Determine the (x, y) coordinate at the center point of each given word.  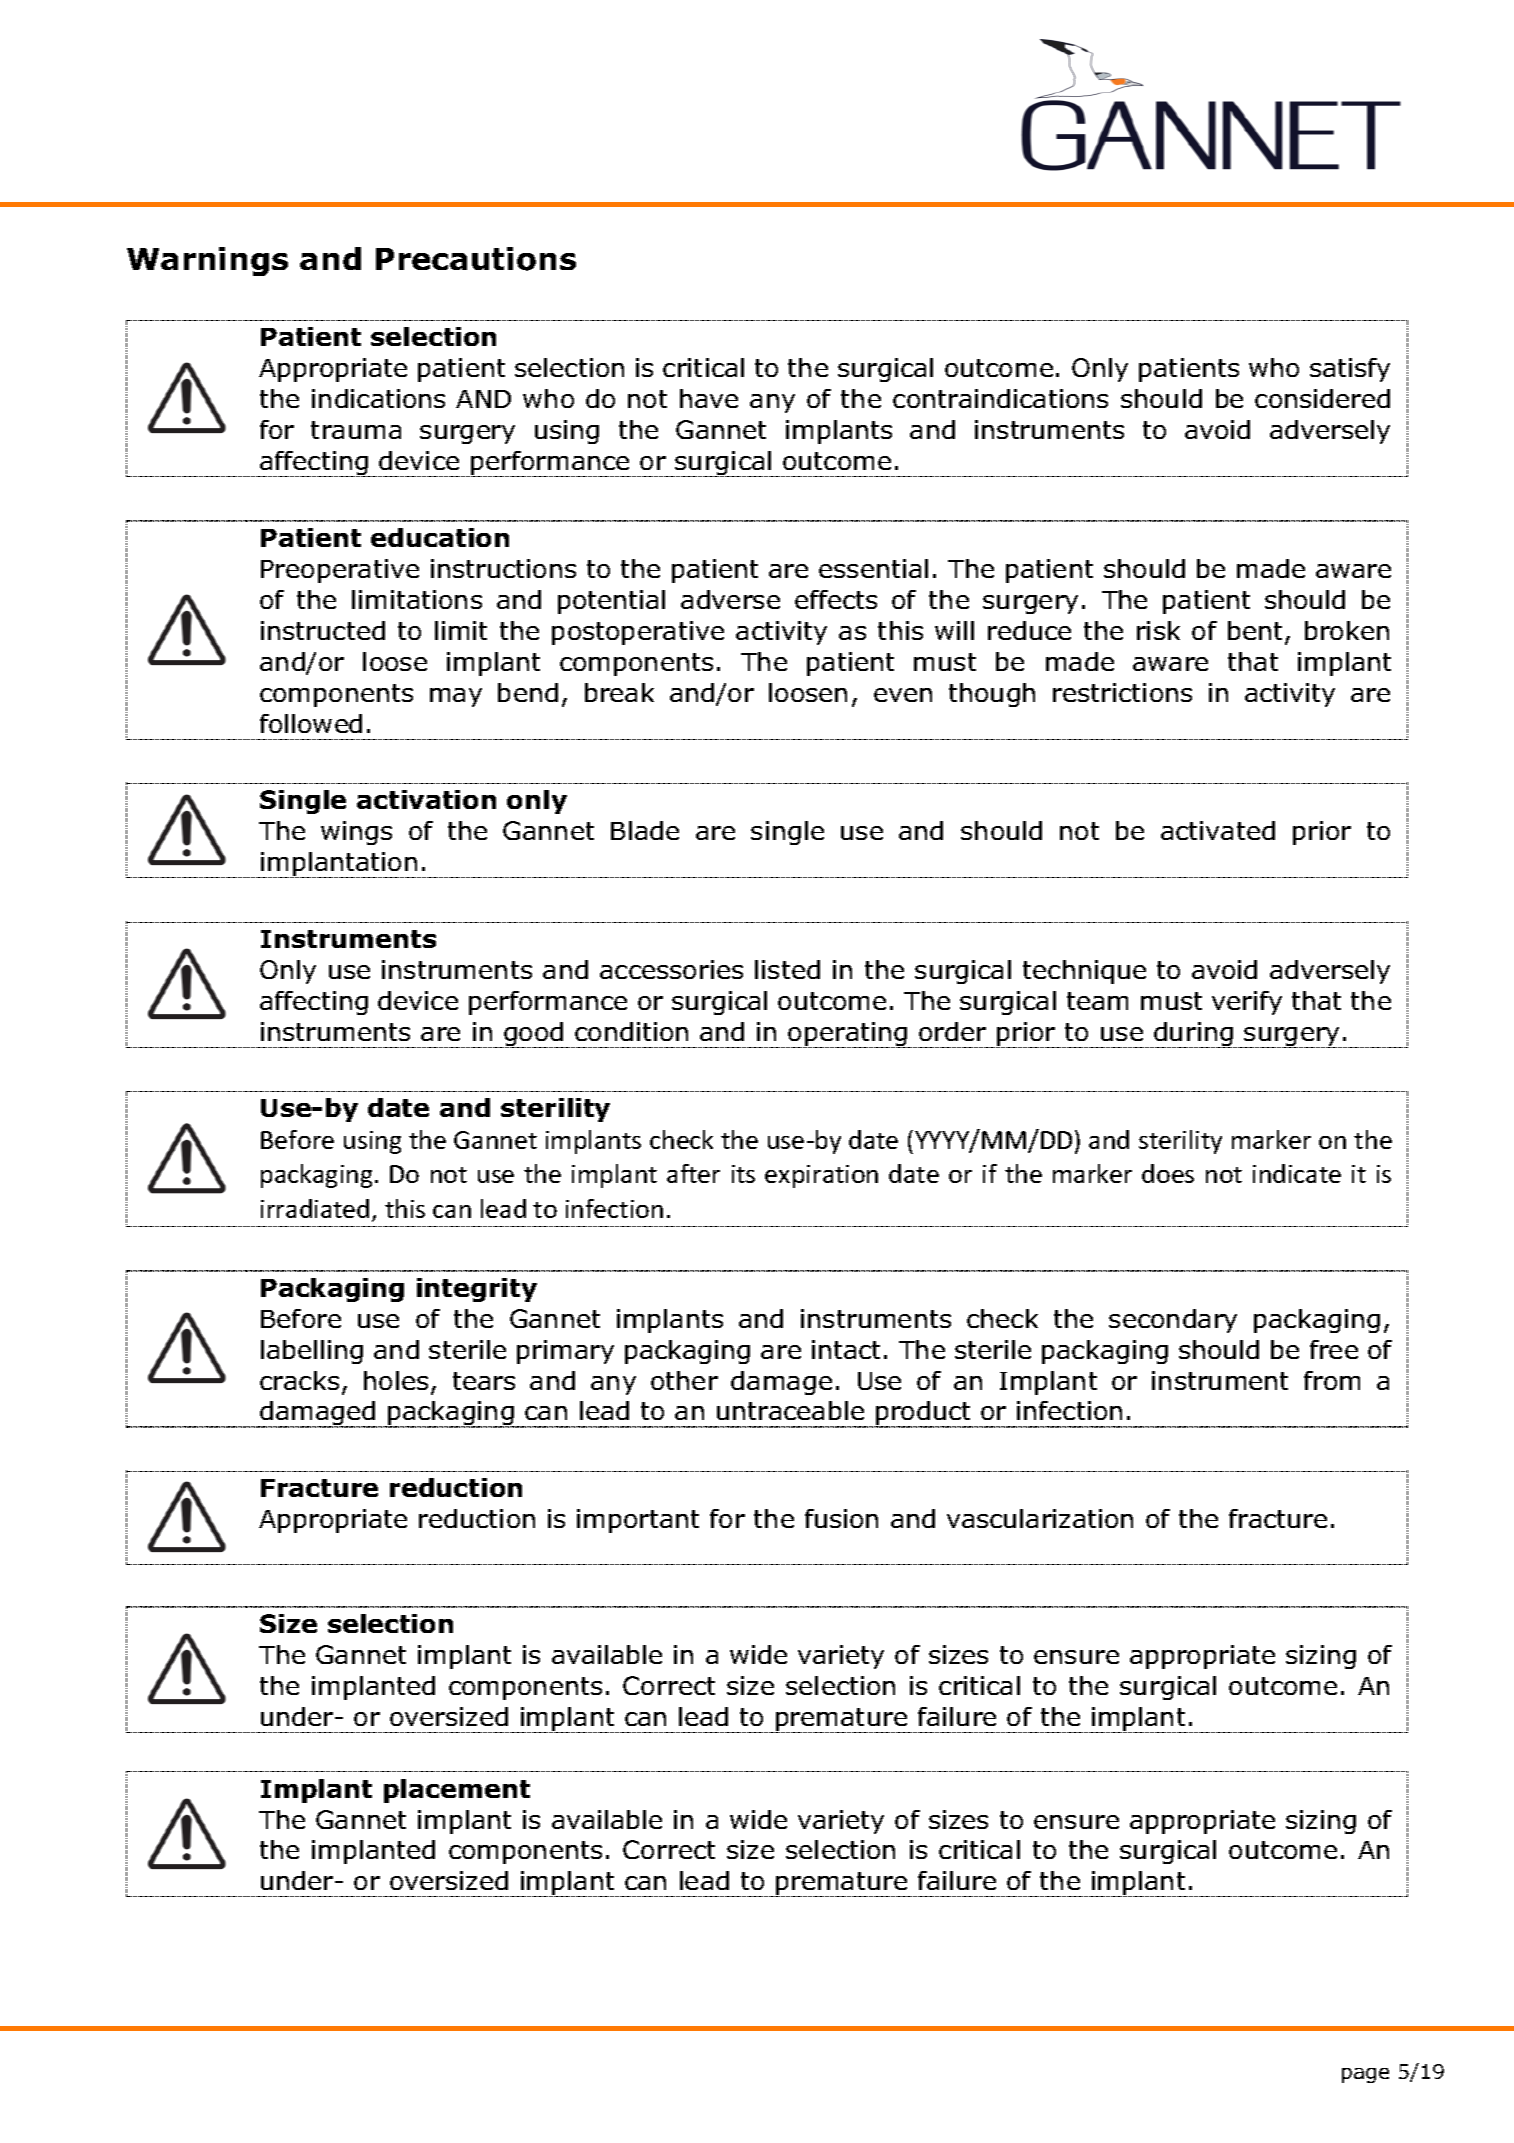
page (1365, 2075)
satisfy (1350, 370)
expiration (821, 1176)
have (709, 398)
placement (457, 1791)
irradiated (315, 1208)
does (1168, 1173)
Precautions (476, 259)
